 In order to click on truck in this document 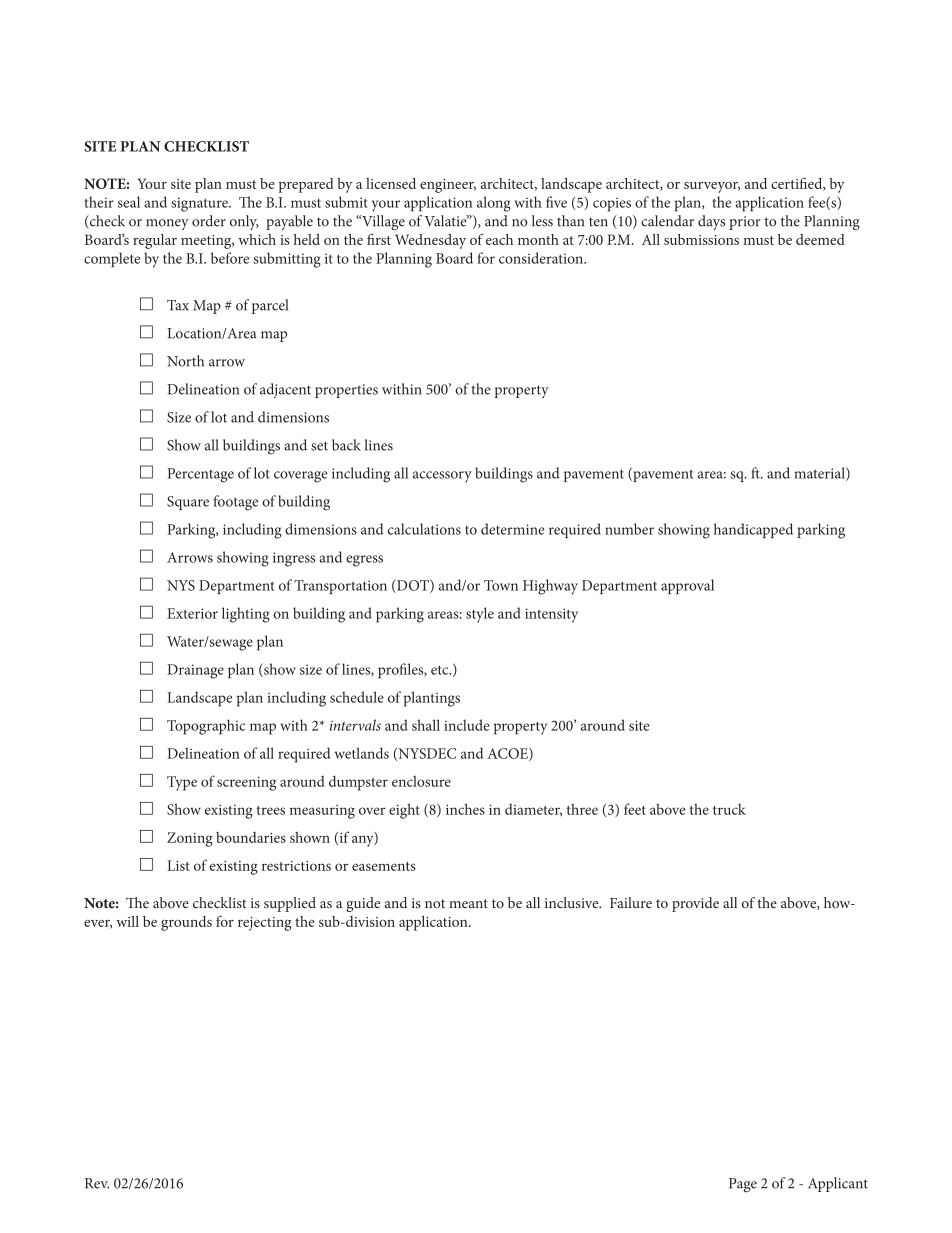, I will do `click(729, 809)`.
